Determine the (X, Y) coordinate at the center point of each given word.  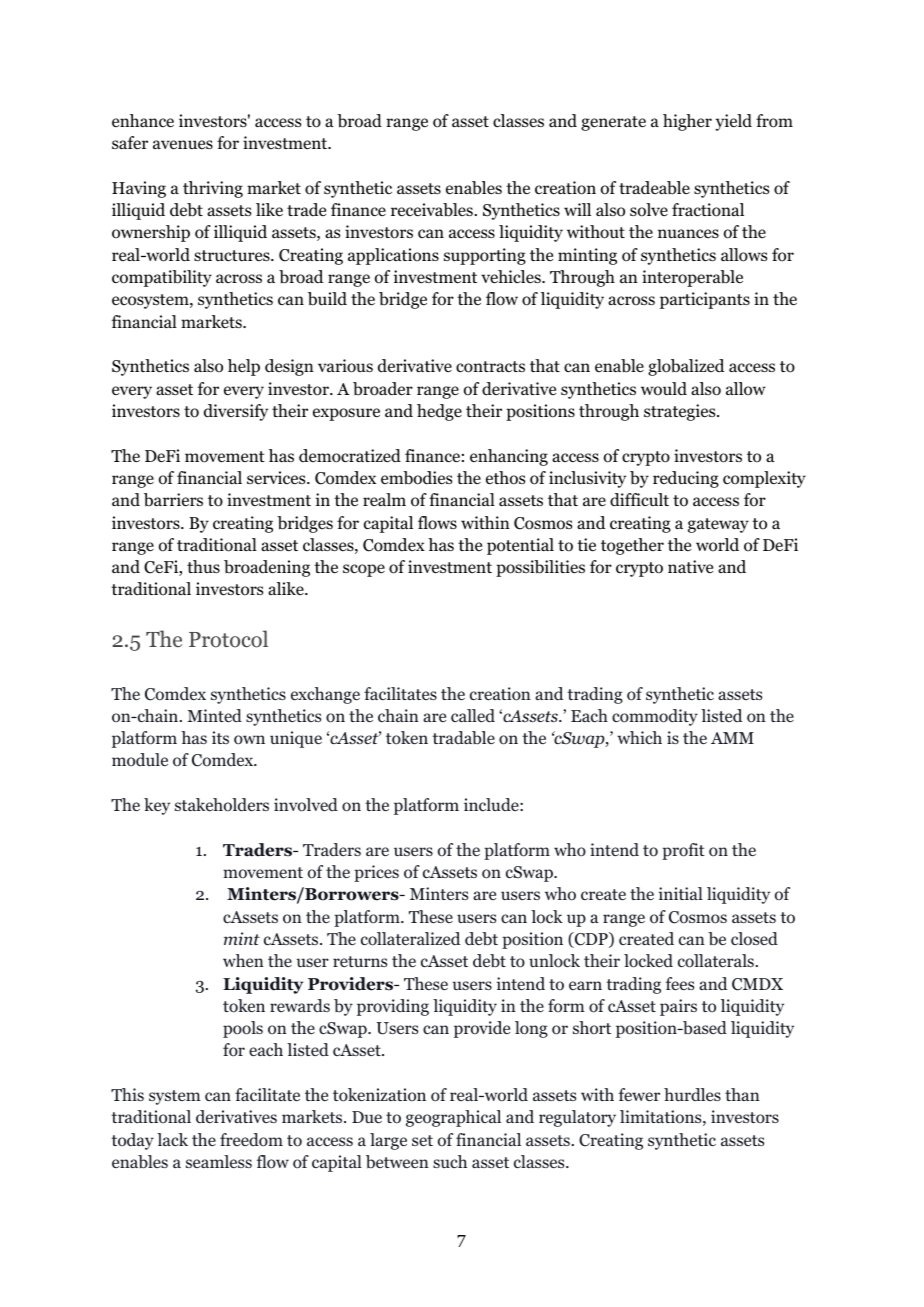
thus (203, 566)
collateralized (410, 939)
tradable (463, 738)
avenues (183, 144)
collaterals (716, 961)
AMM (732, 738)
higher (687, 122)
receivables (432, 210)
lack (172, 1139)
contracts (490, 367)
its (220, 737)
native (690, 566)
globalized (686, 367)
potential (520, 546)
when (243, 960)
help (244, 367)
